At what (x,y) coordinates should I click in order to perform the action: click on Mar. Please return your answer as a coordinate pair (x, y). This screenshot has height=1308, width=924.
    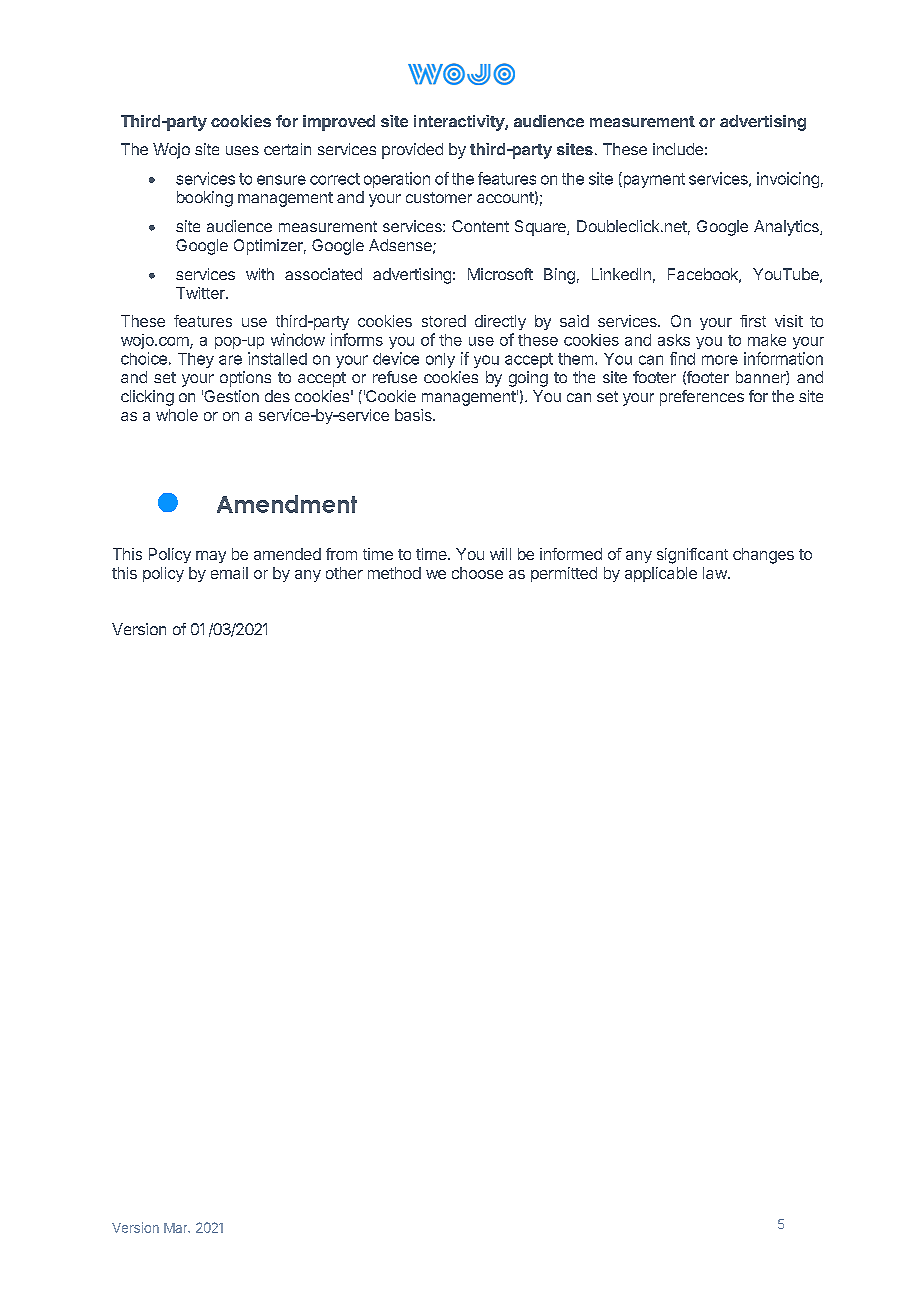
    Looking at the image, I should click on (177, 1228).
